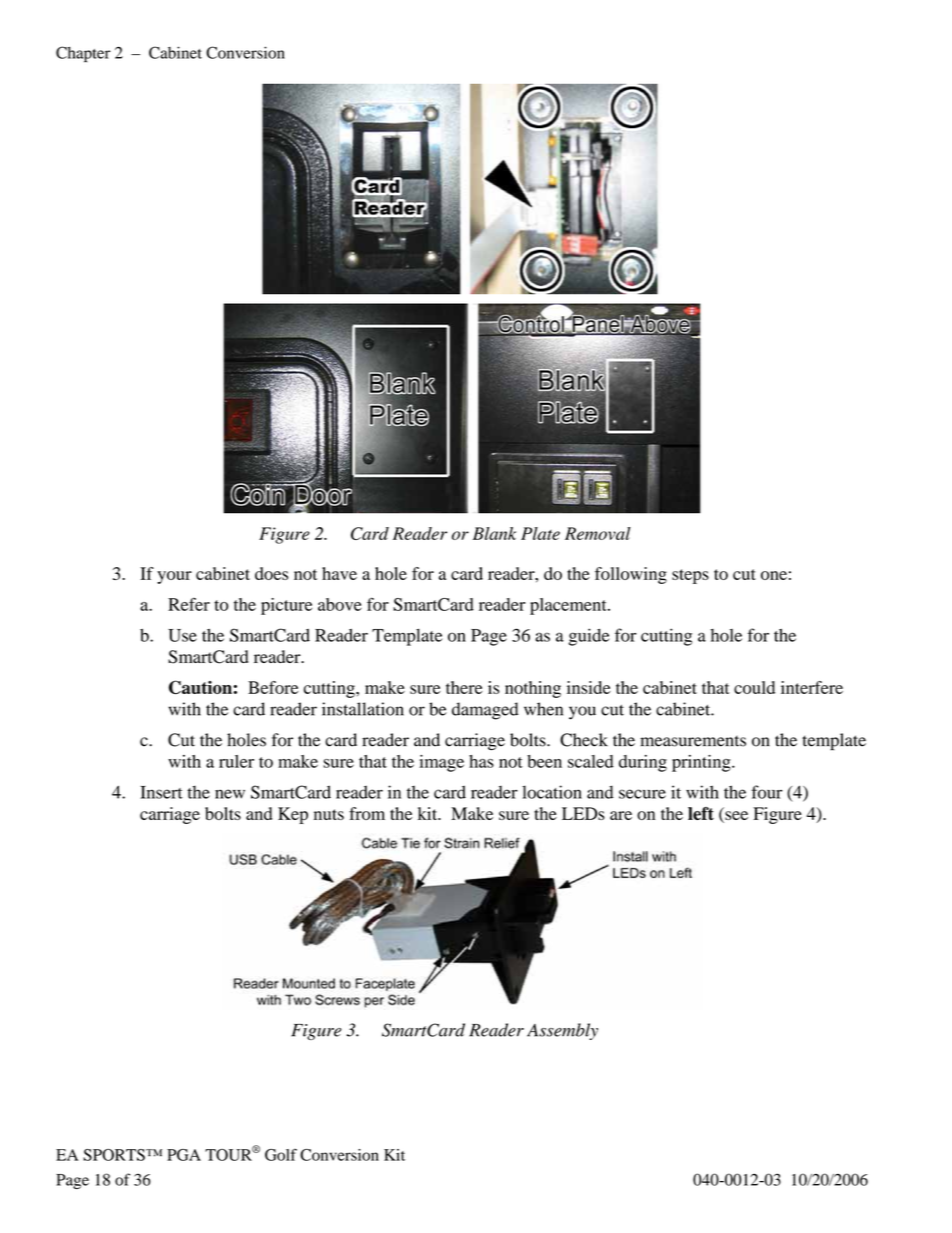  I want to click on PGA, so click(184, 1155).
